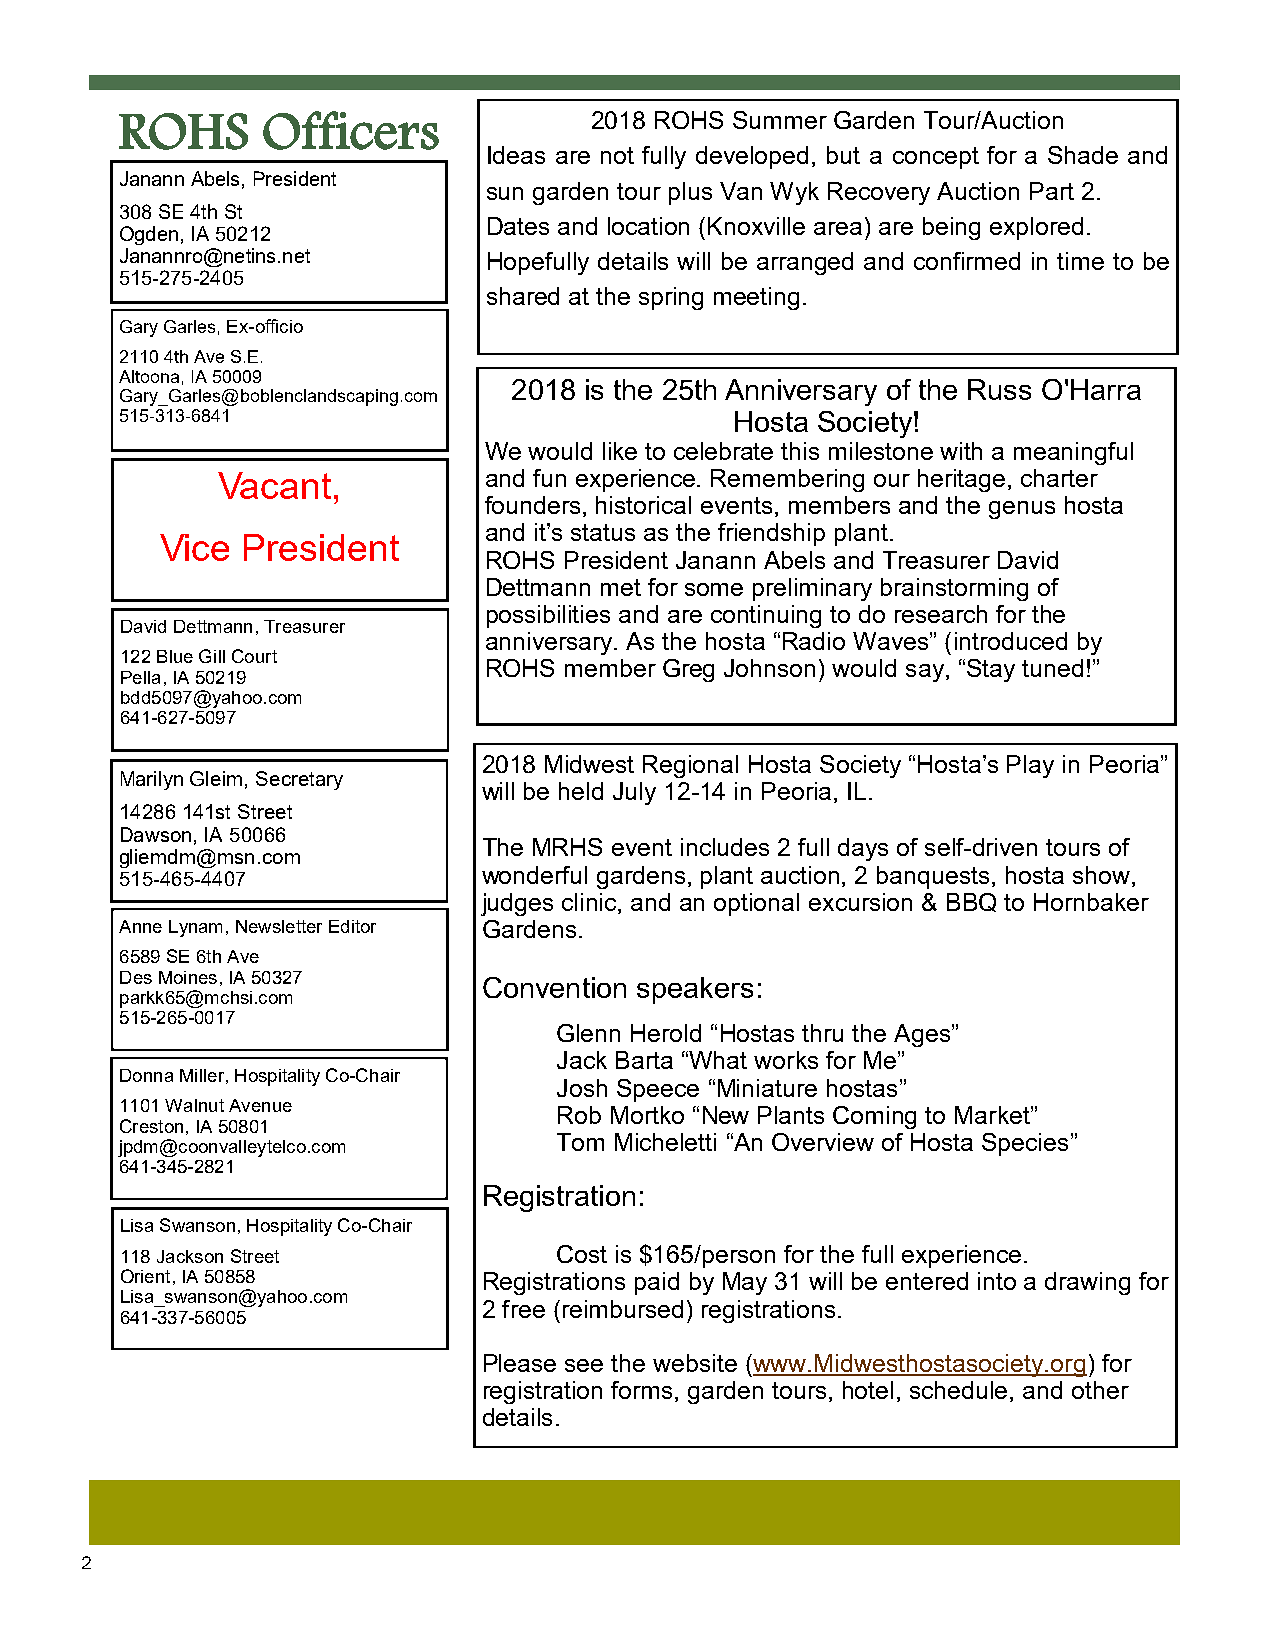 Image resolution: width=1270 pixels, height=1644 pixels. Describe the element at coordinates (584, 1365) in the document. I see `see` at that location.
